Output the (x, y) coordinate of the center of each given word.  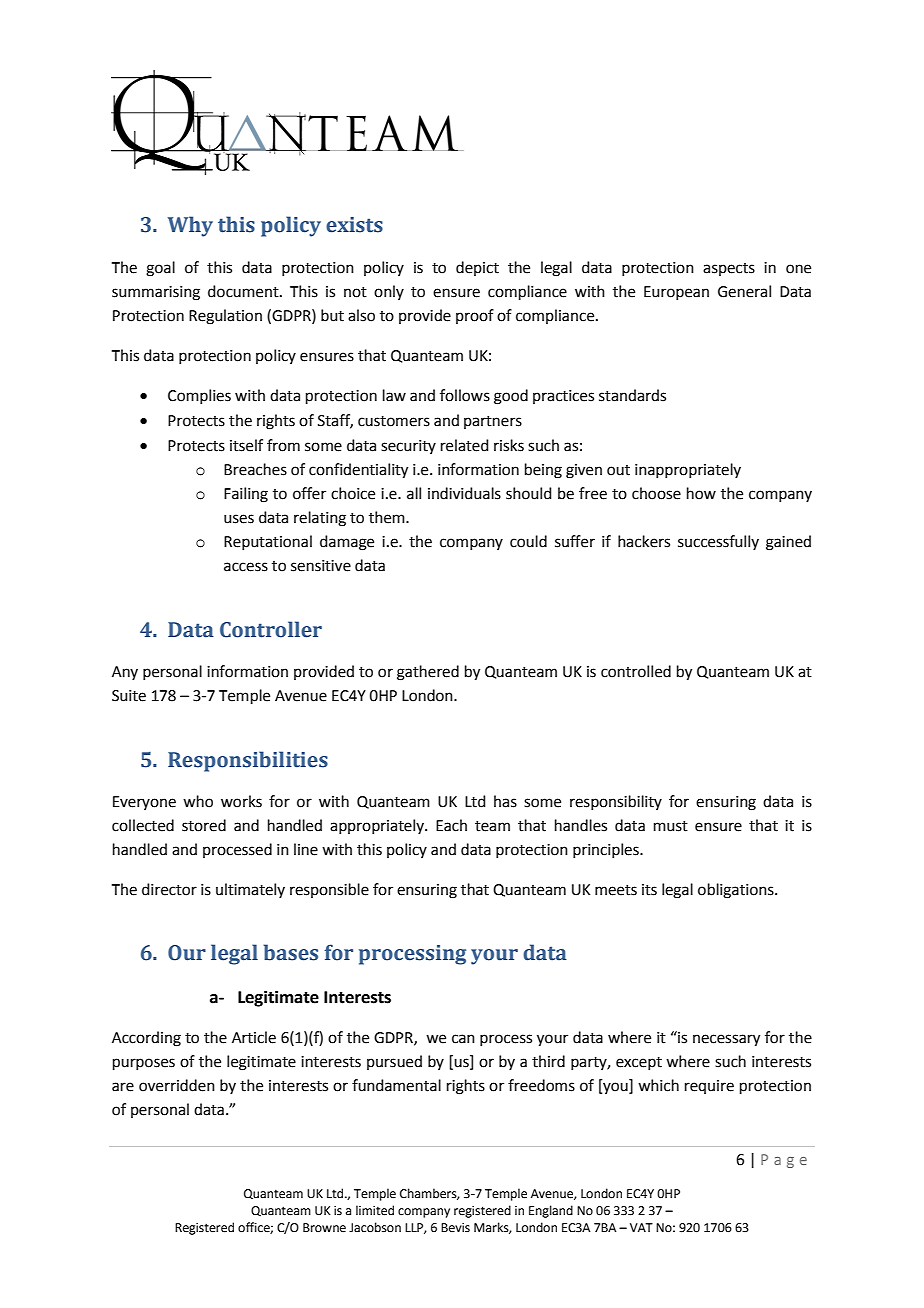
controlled (636, 671)
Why (190, 226)
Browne (324, 1228)
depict (477, 268)
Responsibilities (248, 761)
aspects (729, 269)
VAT (641, 1227)
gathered (428, 673)
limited (375, 1210)
